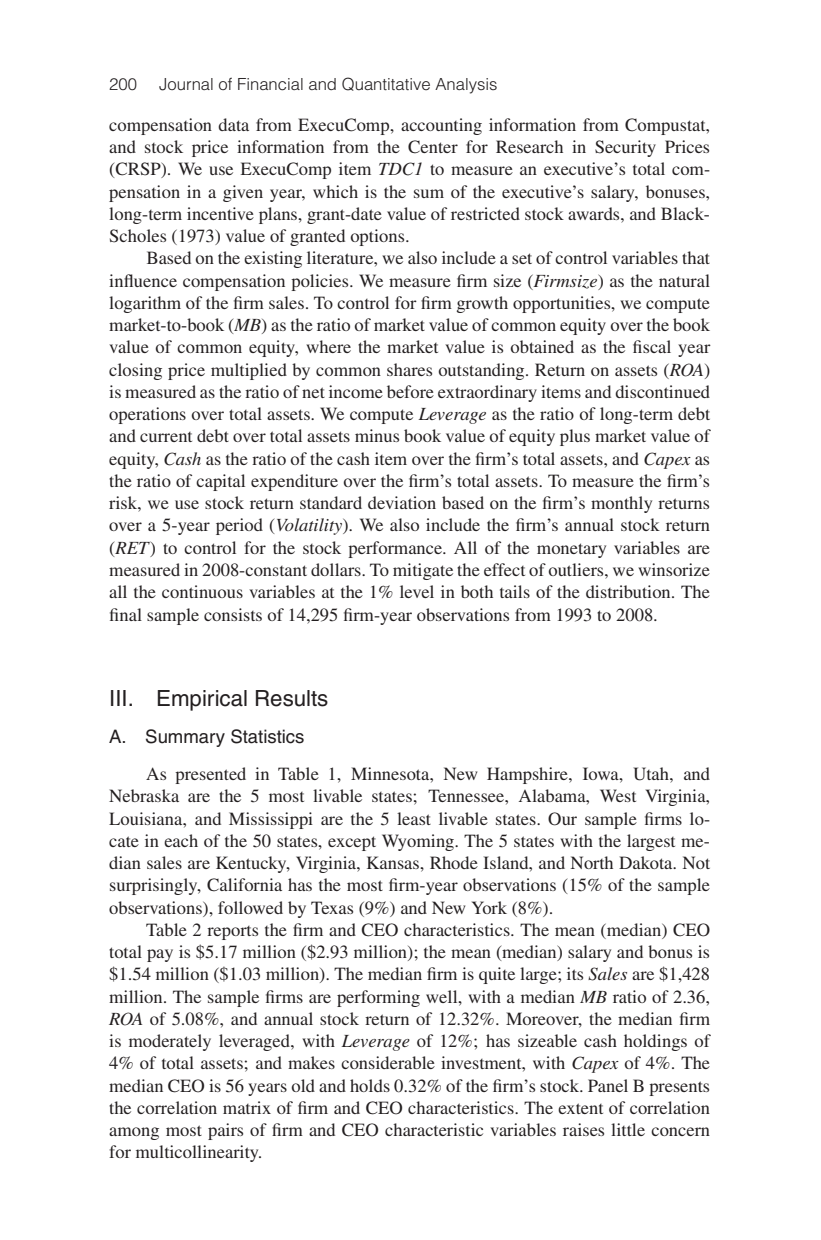 Image resolution: width=821 pixels, height=1240 pixels. What do you see at coordinates (652, 346) in the document?
I see `fiscal` at bounding box center [652, 346].
